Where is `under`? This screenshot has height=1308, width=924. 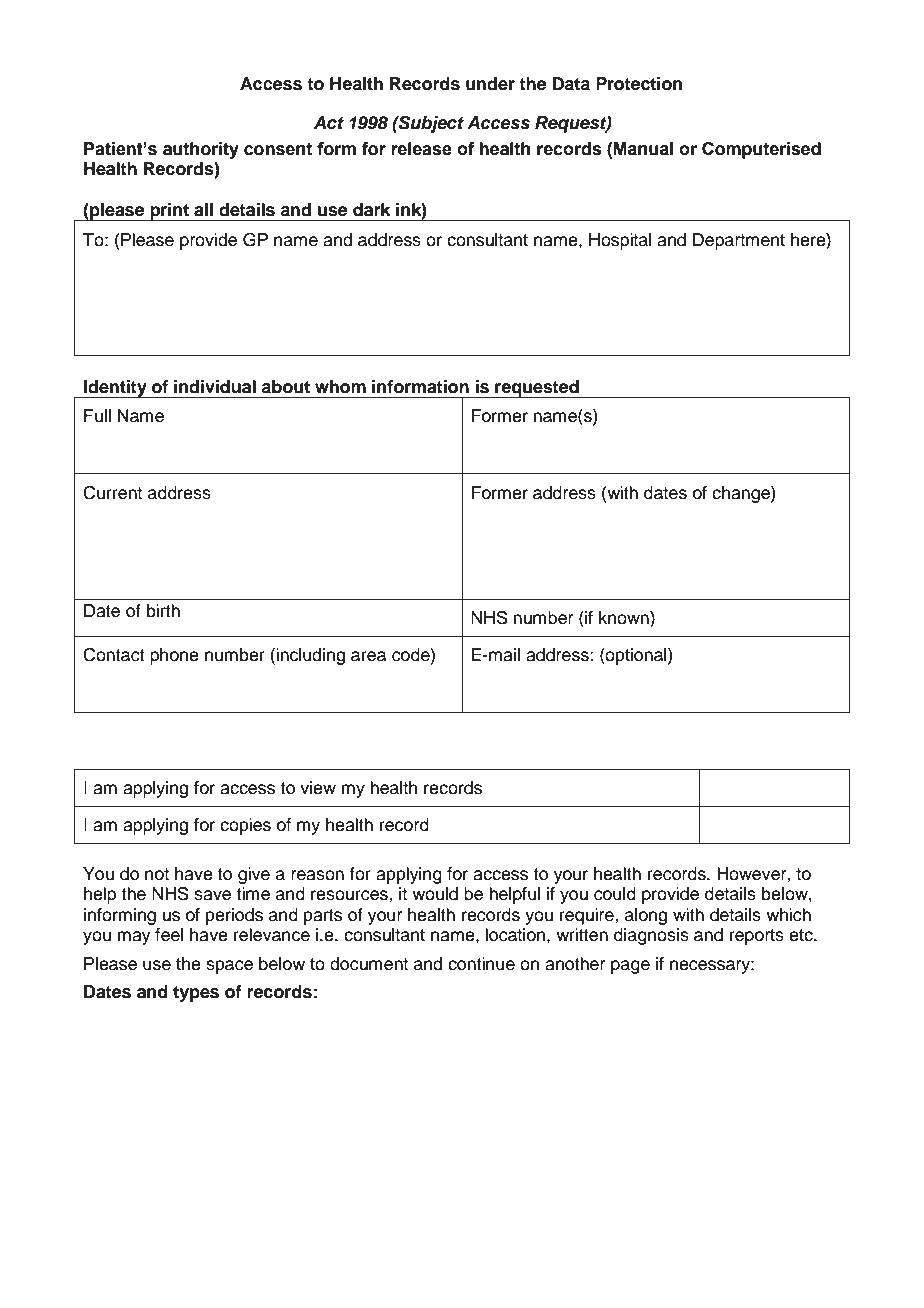
under is located at coordinates (490, 84).
